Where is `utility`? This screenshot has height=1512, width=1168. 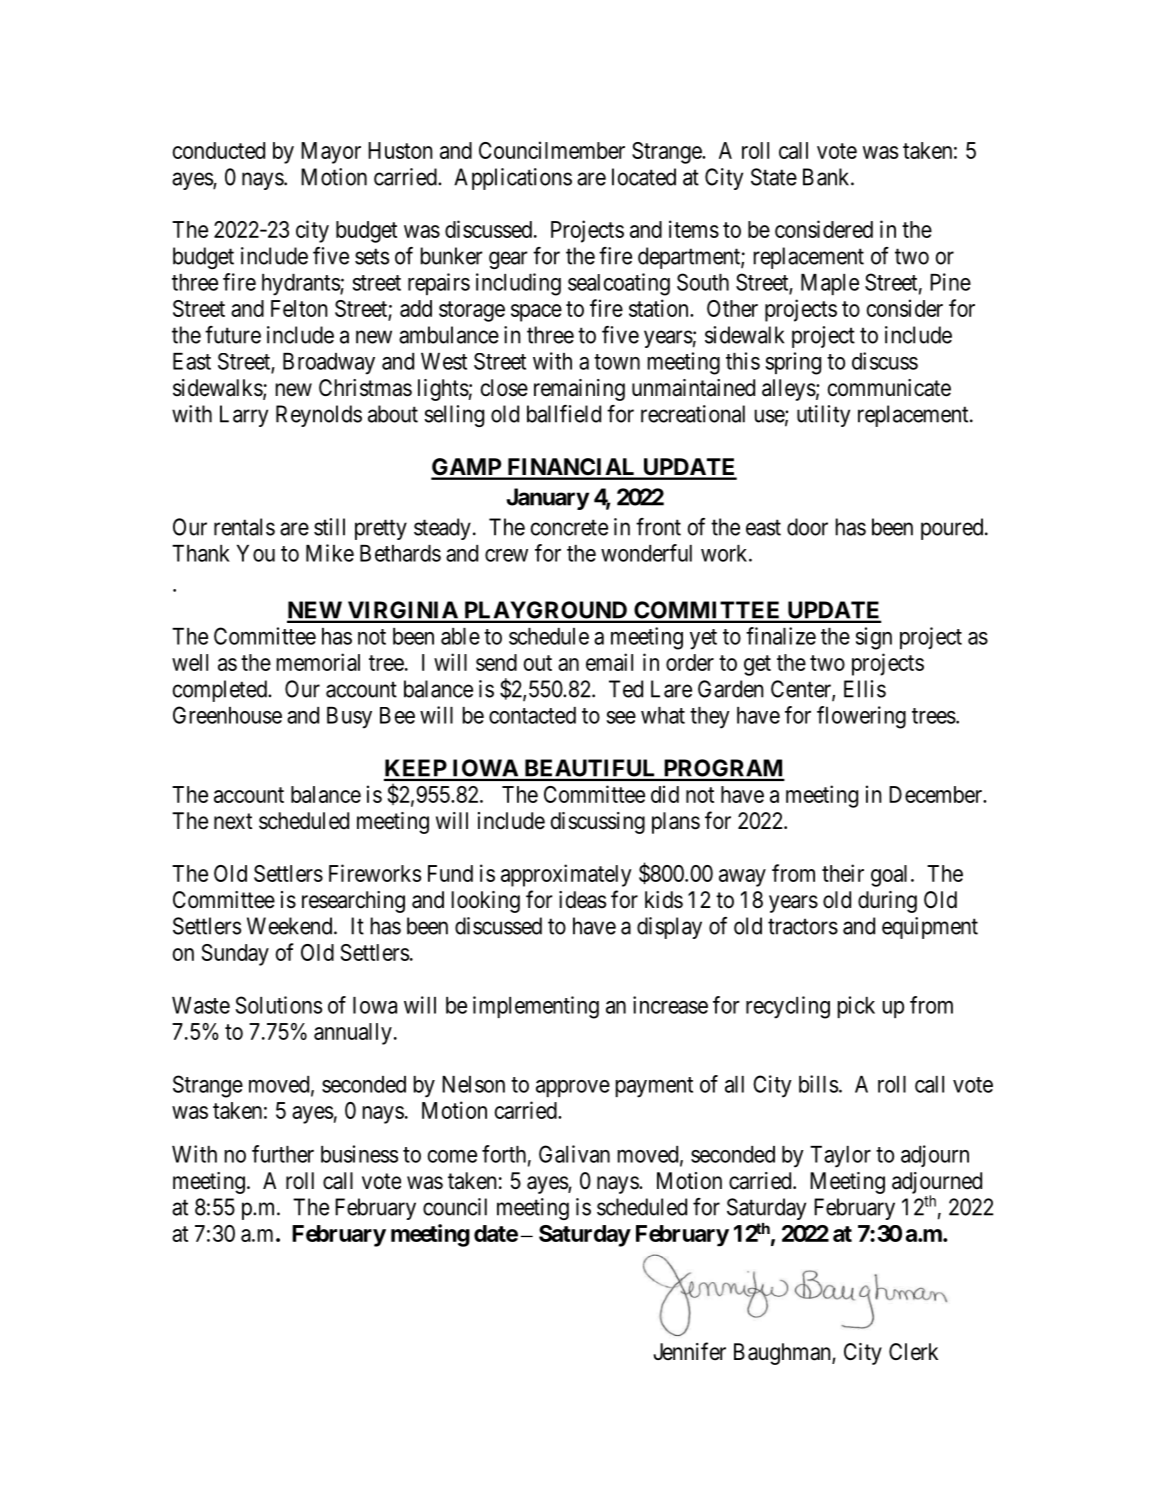 utility is located at coordinates (823, 416).
